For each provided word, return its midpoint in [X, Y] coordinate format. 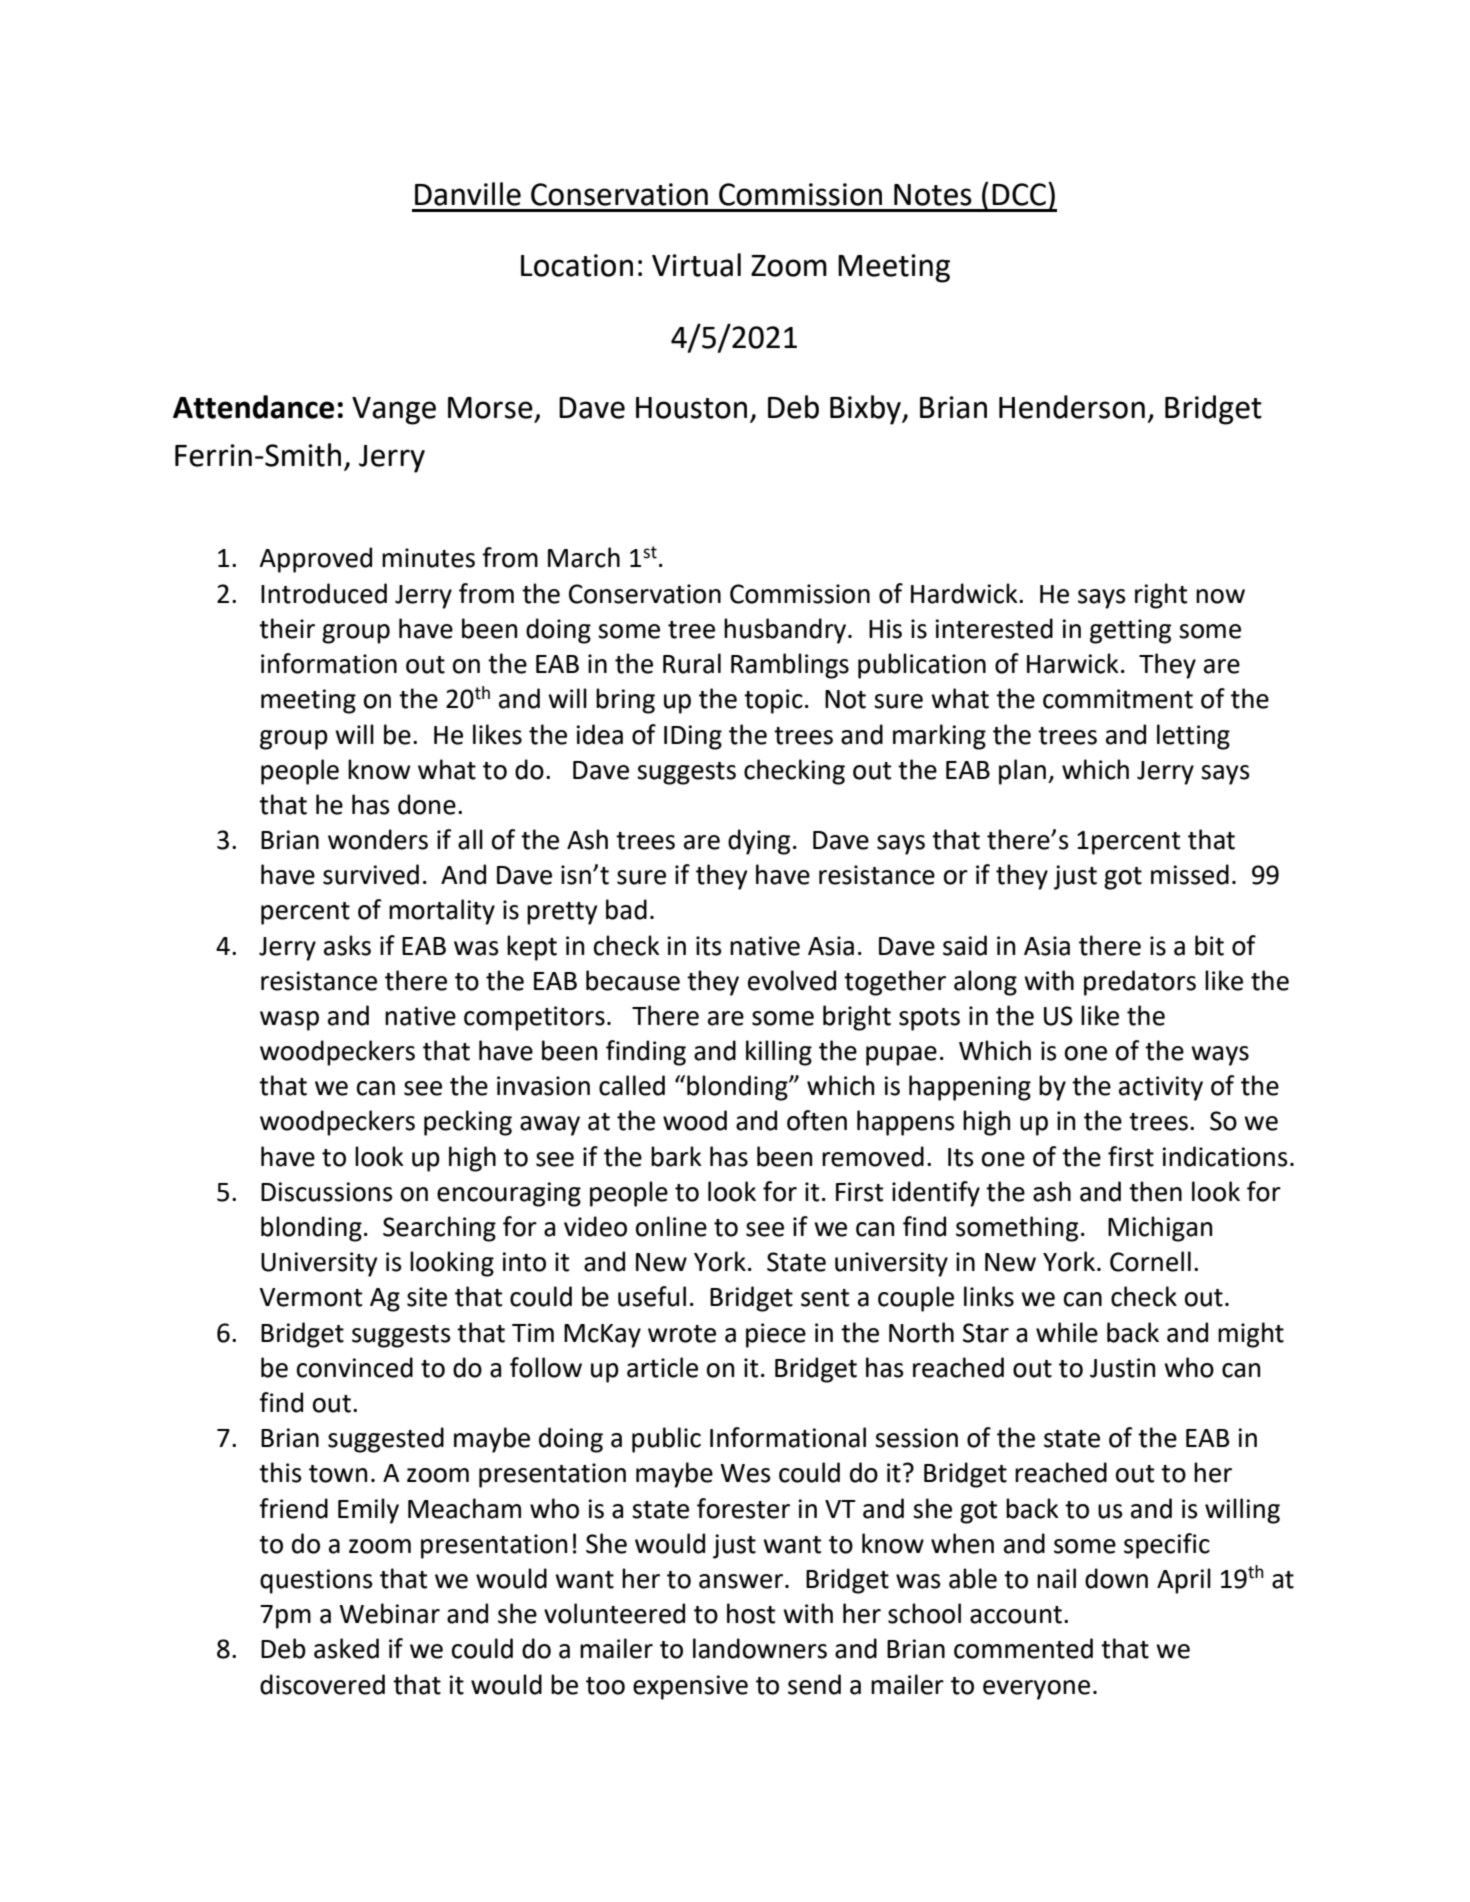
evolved [792, 980]
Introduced [324, 593]
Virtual [696, 265]
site [427, 1297]
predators [1140, 983]
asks [347, 945]
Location [577, 265]
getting [1130, 631]
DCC [1020, 194]
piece [776, 1335]
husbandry [786, 631]
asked [346, 1648]
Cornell [1150, 1261]
